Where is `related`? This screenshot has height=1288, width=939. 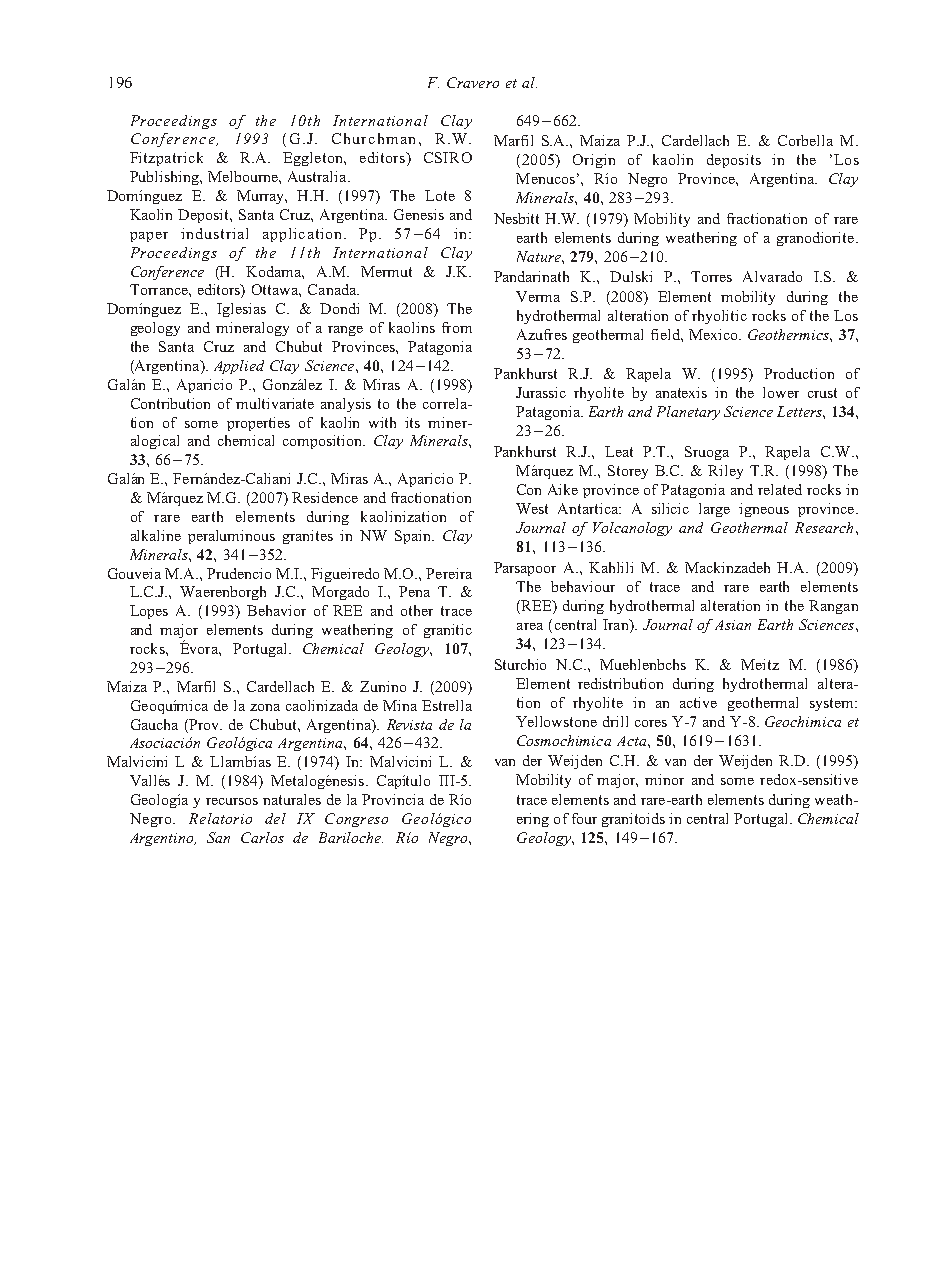
related is located at coordinates (780, 489).
